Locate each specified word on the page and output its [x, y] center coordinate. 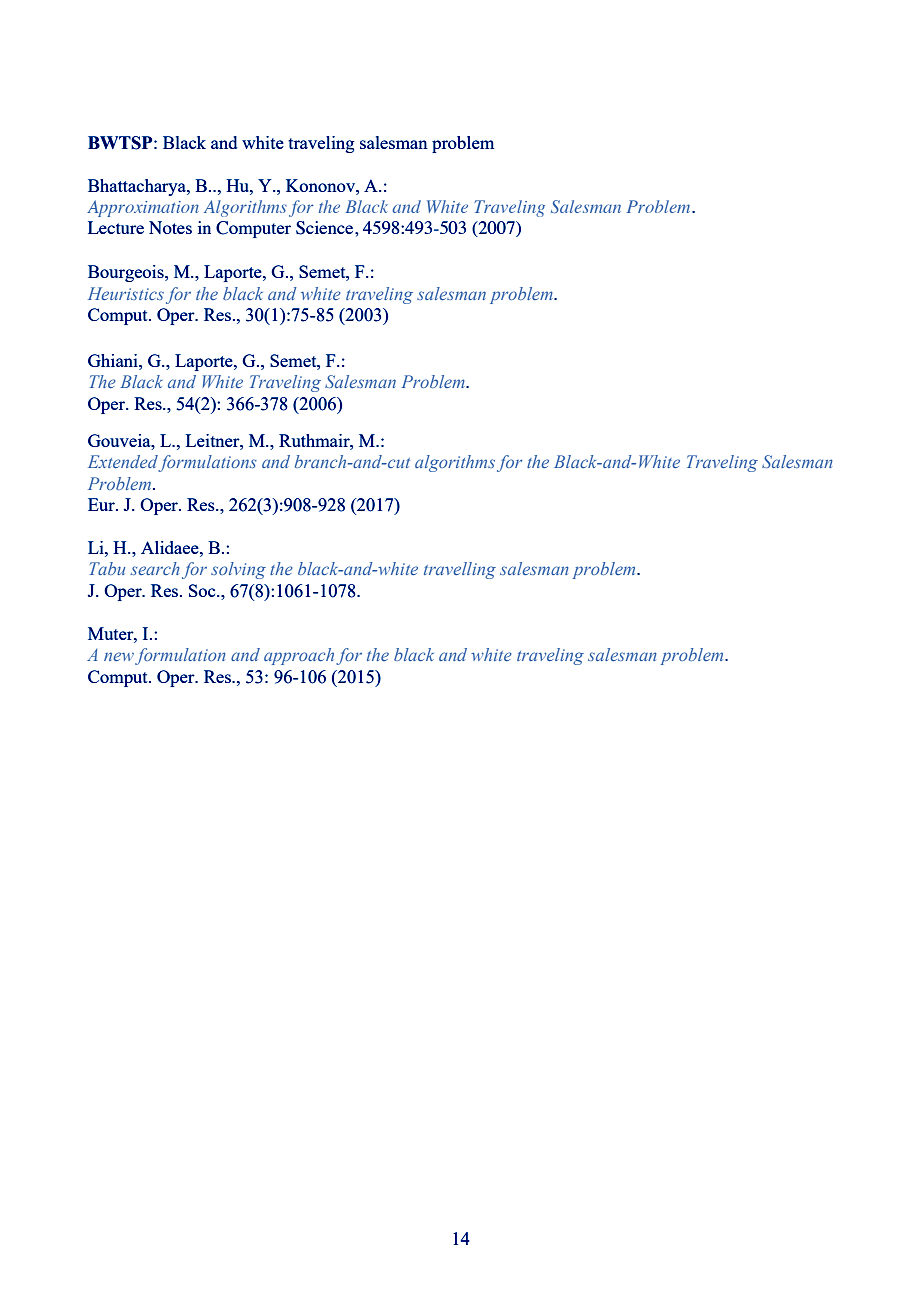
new [119, 656]
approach [299, 656]
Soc [203, 590]
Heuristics [126, 293]
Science [326, 228]
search [155, 568]
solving [238, 570]
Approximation [143, 208]
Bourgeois [127, 273]
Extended [123, 463]
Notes [170, 227]
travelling [460, 570]
